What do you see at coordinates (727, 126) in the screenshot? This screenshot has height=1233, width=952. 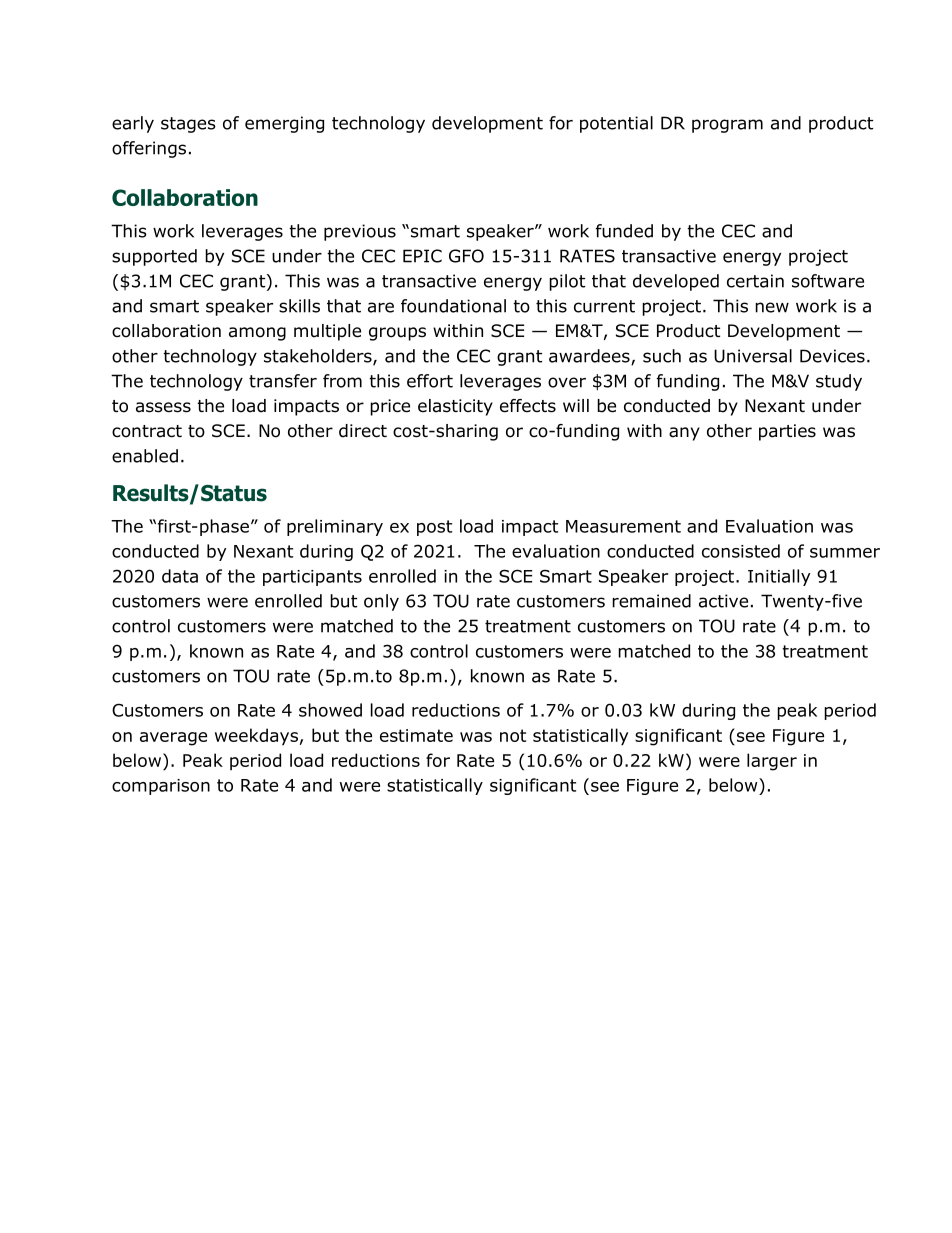 I see `program` at bounding box center [727, 126].
